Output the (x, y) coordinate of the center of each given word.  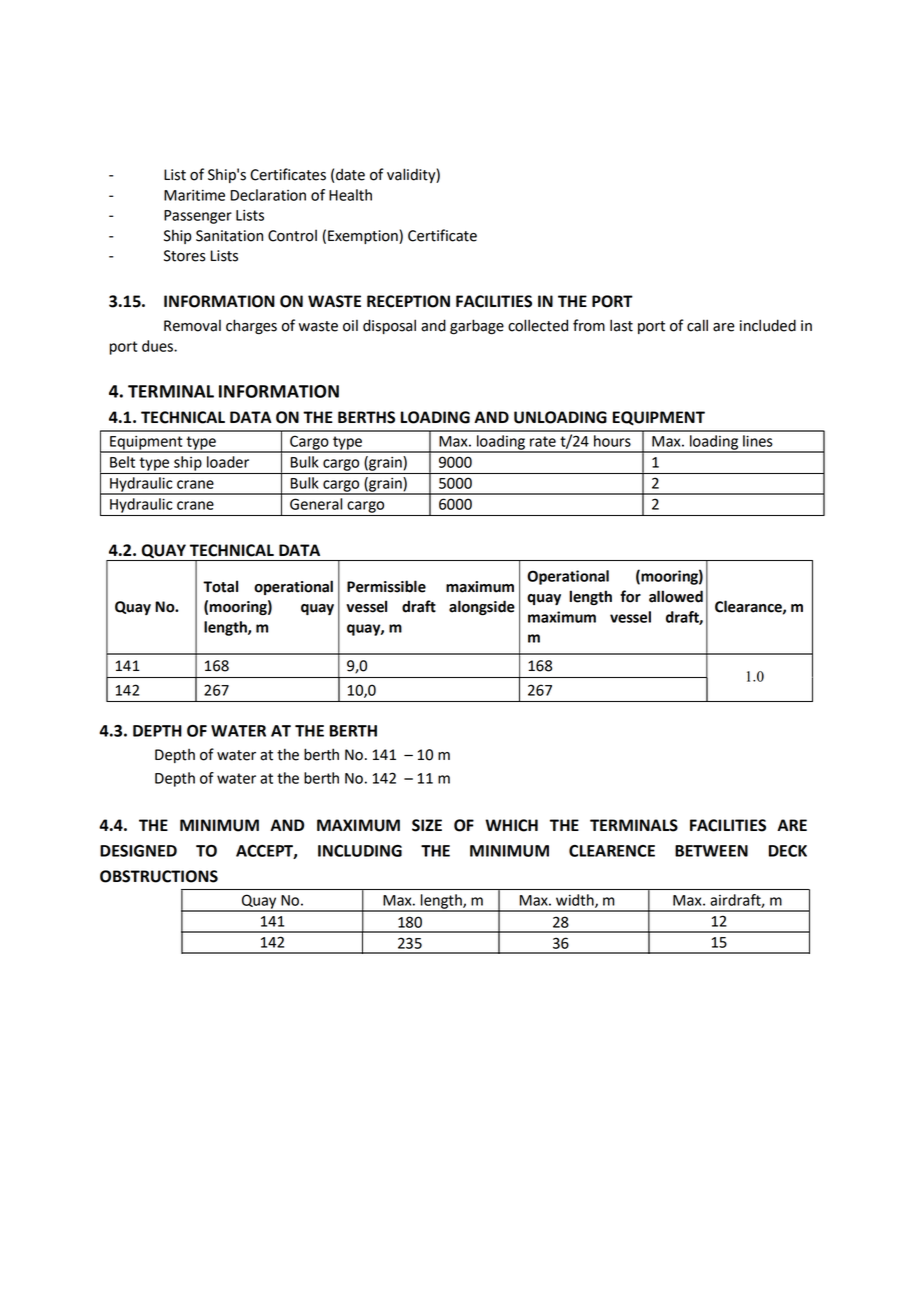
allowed (676, 596)
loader (228, 462)
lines (758, 441)
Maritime (194, 195)
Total (220, 586)
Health (350, 195)
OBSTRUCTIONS (159, 876)
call (697, 325)
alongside (482, 608)
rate (543, 441)
